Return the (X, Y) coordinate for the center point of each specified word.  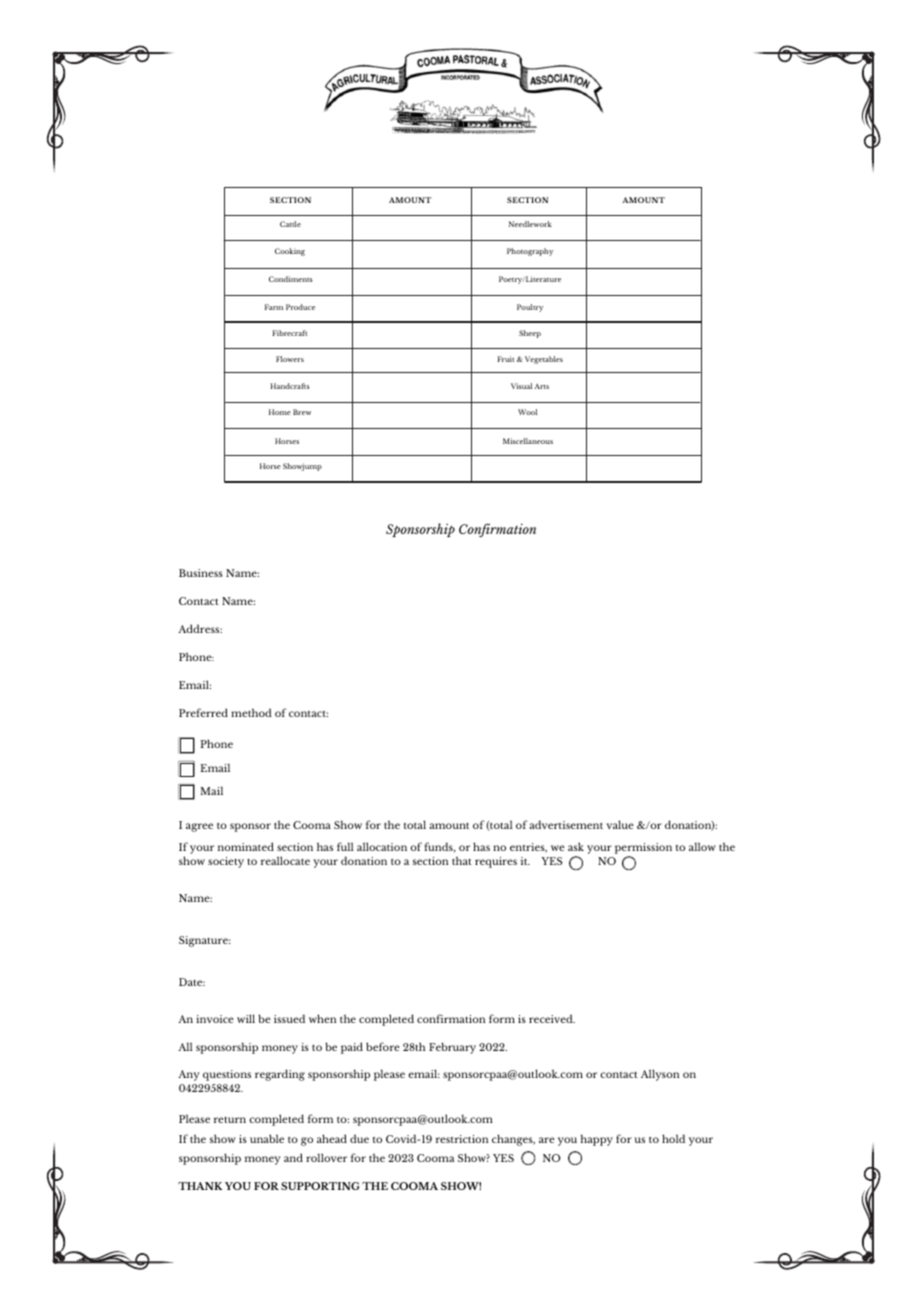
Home (280, 412)
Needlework (530, 224)
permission (643, 850)
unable (267, 1138)
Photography (530, 252)
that (462, 861)
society (226, 862)
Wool (527, 412)
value (620, 824)
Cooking (290, 252)
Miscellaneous (528, 441)
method (251, 712)
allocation (382, 846)
